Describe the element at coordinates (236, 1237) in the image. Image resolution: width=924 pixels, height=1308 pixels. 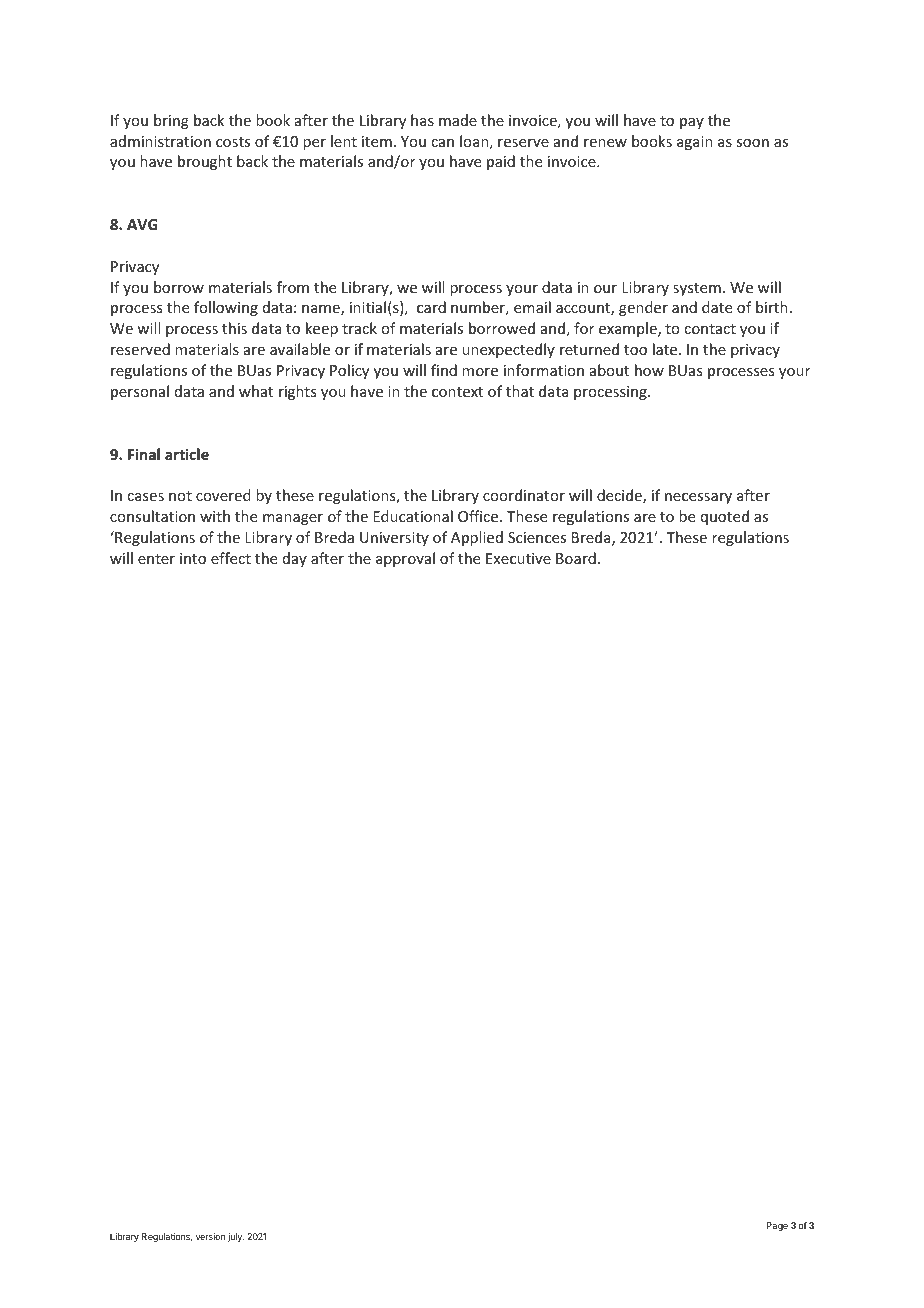
I see `july` at that location.
